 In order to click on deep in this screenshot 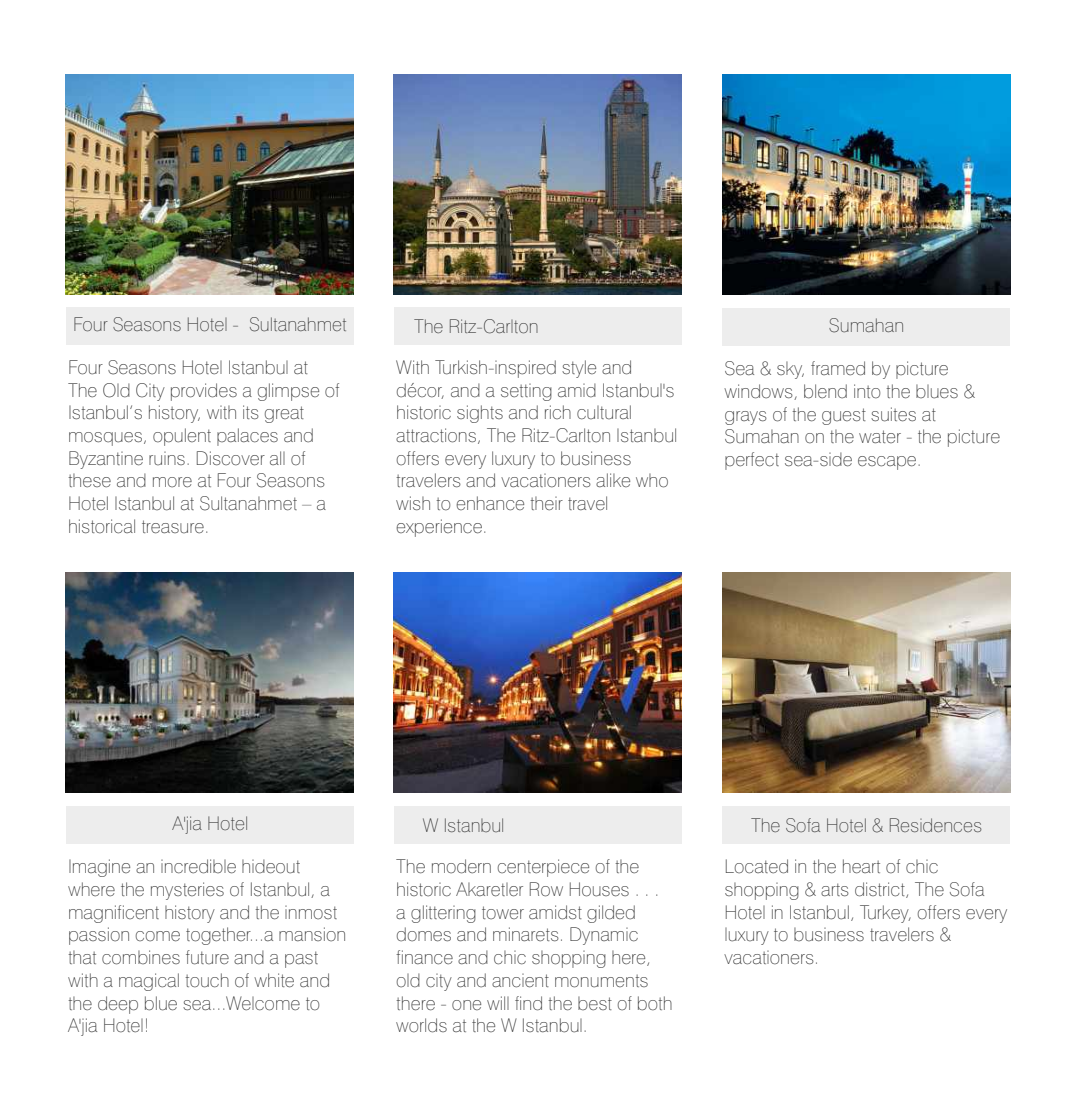, I will do `click(118, 1005)`.
